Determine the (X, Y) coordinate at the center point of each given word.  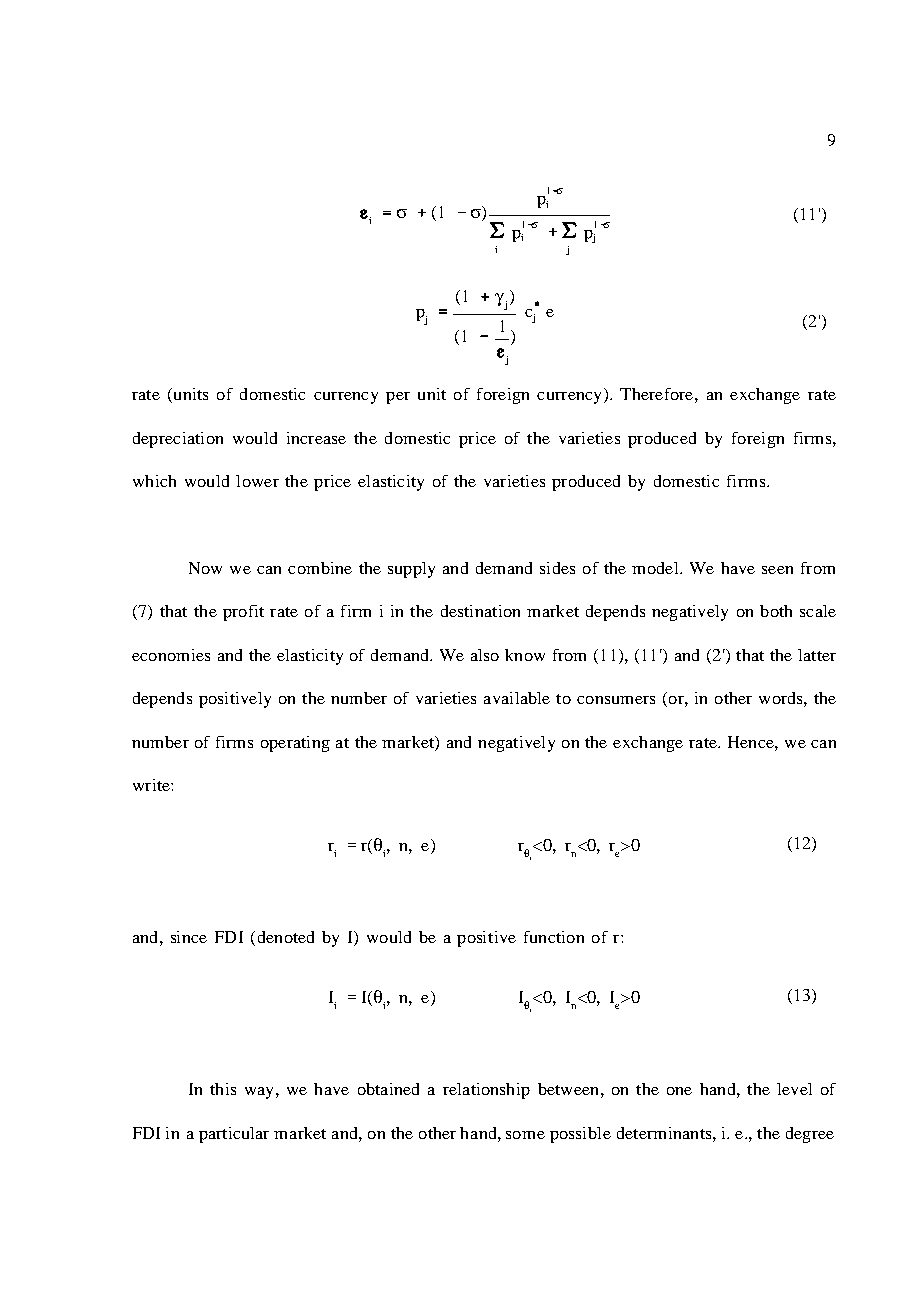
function (554, 937)
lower (257, 481)
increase (316, 438)
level (794, 1089)
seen (777, 570)
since (189, 937)
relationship (486, 1091)
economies (171, 655)
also (485, 655)
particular (234, 1135)
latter (817, 655)
